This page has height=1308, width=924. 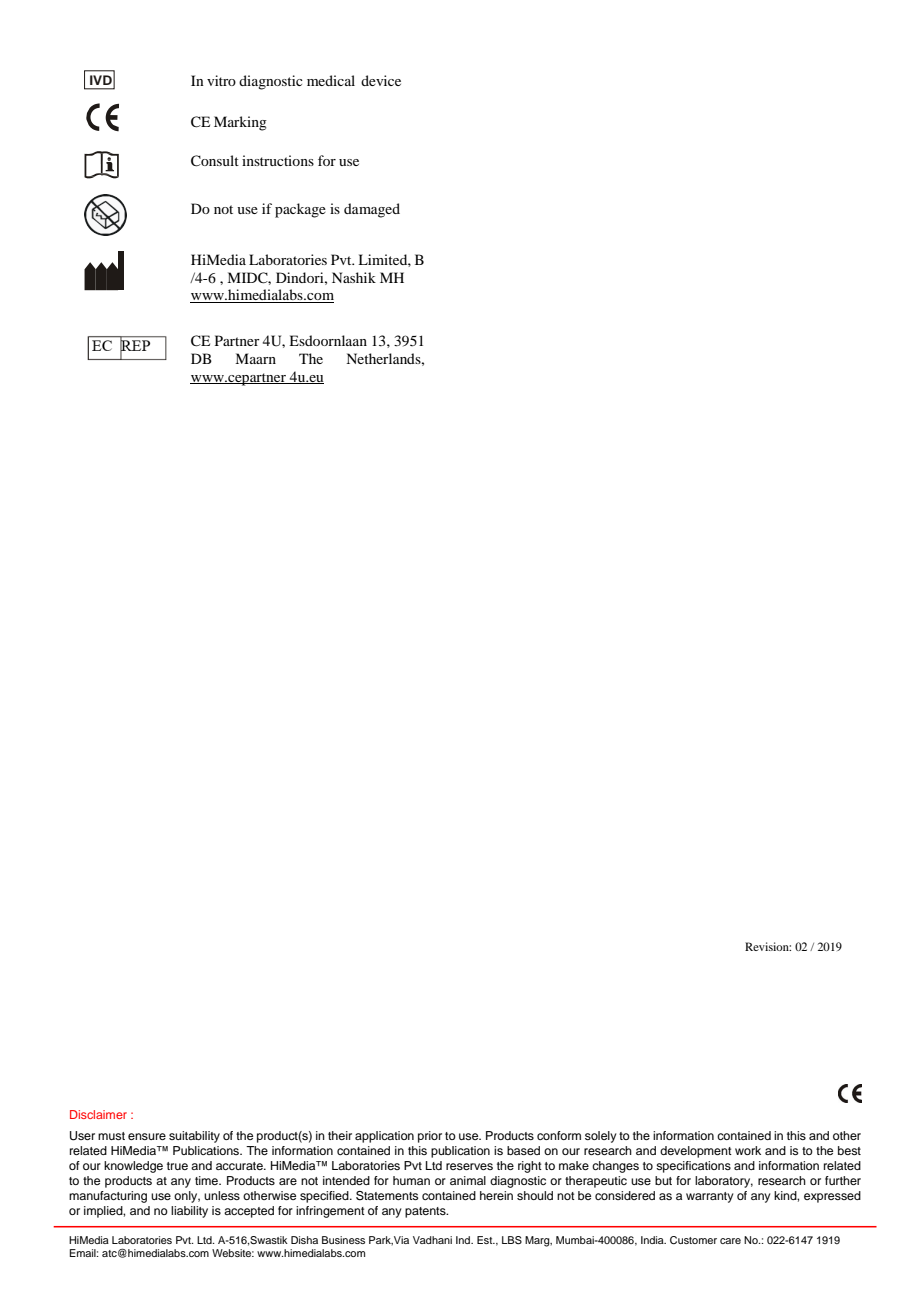 I want to click on herein, so click(x=496, y=1195).
